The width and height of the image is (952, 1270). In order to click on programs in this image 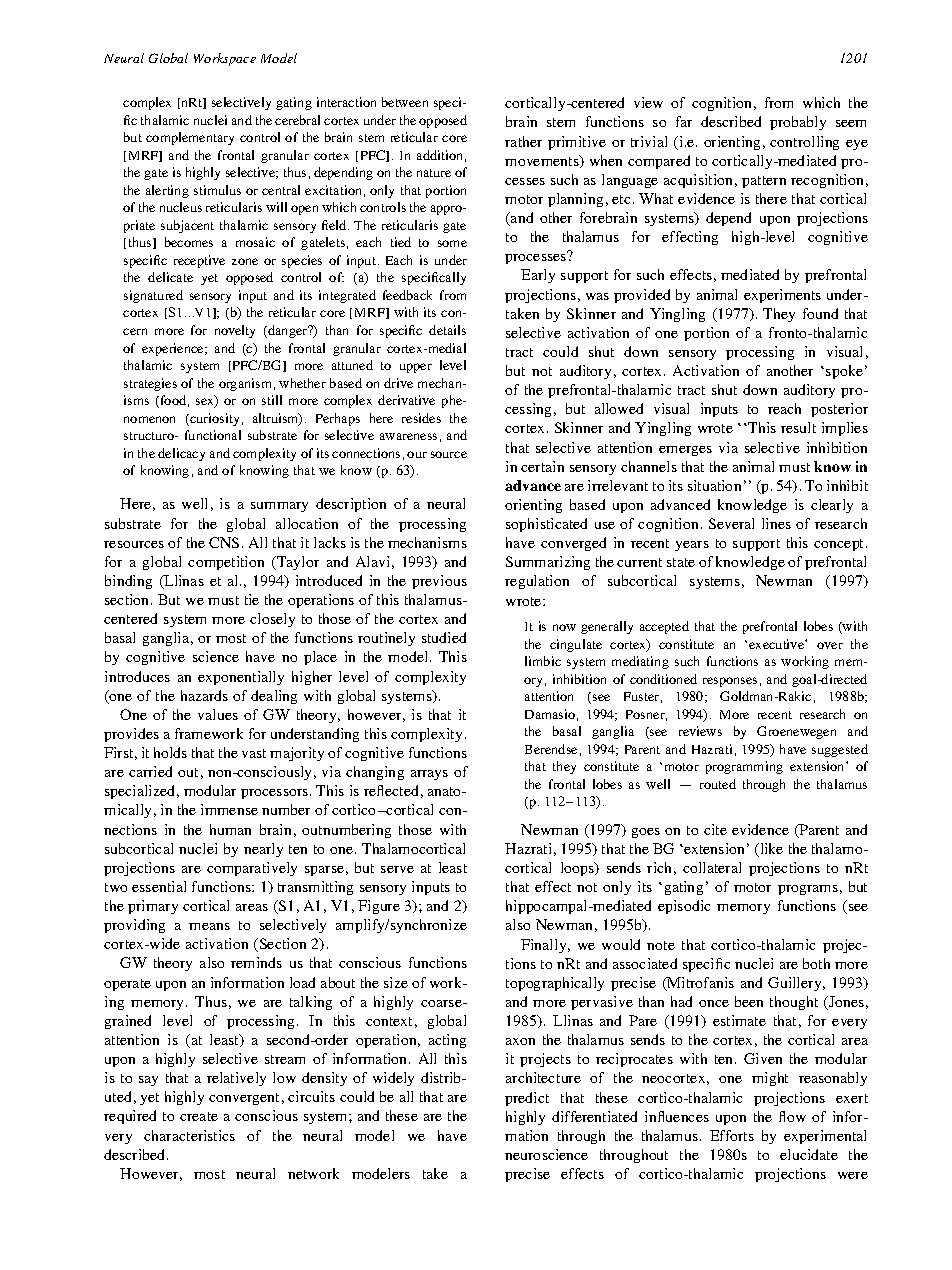, I will do `click(808, 890)`.
